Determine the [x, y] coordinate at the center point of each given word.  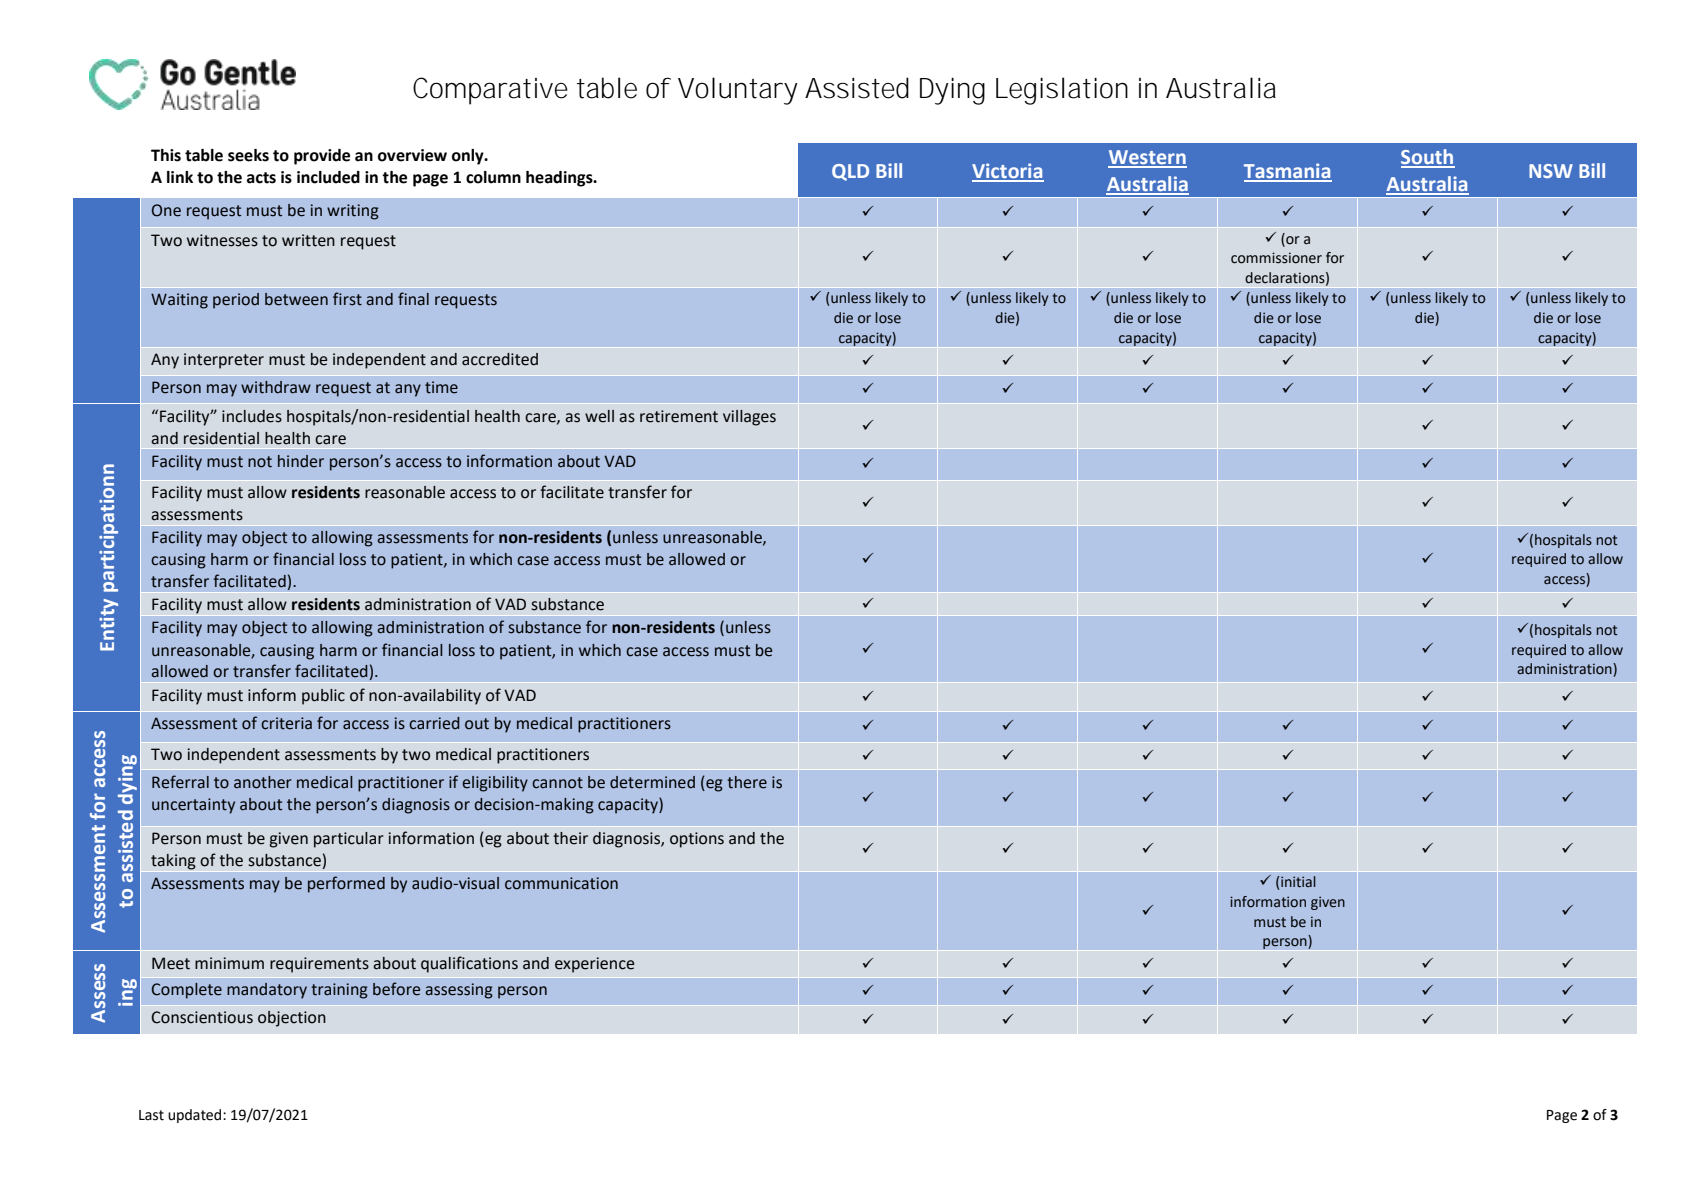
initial [1298, 882]
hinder [301, 461]
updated [196, 1116]
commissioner [1276, 258]
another [263, 782]
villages [749, 418]
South [1428, 158]
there [747, 782]
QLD [850, 172]
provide [322, 157]
